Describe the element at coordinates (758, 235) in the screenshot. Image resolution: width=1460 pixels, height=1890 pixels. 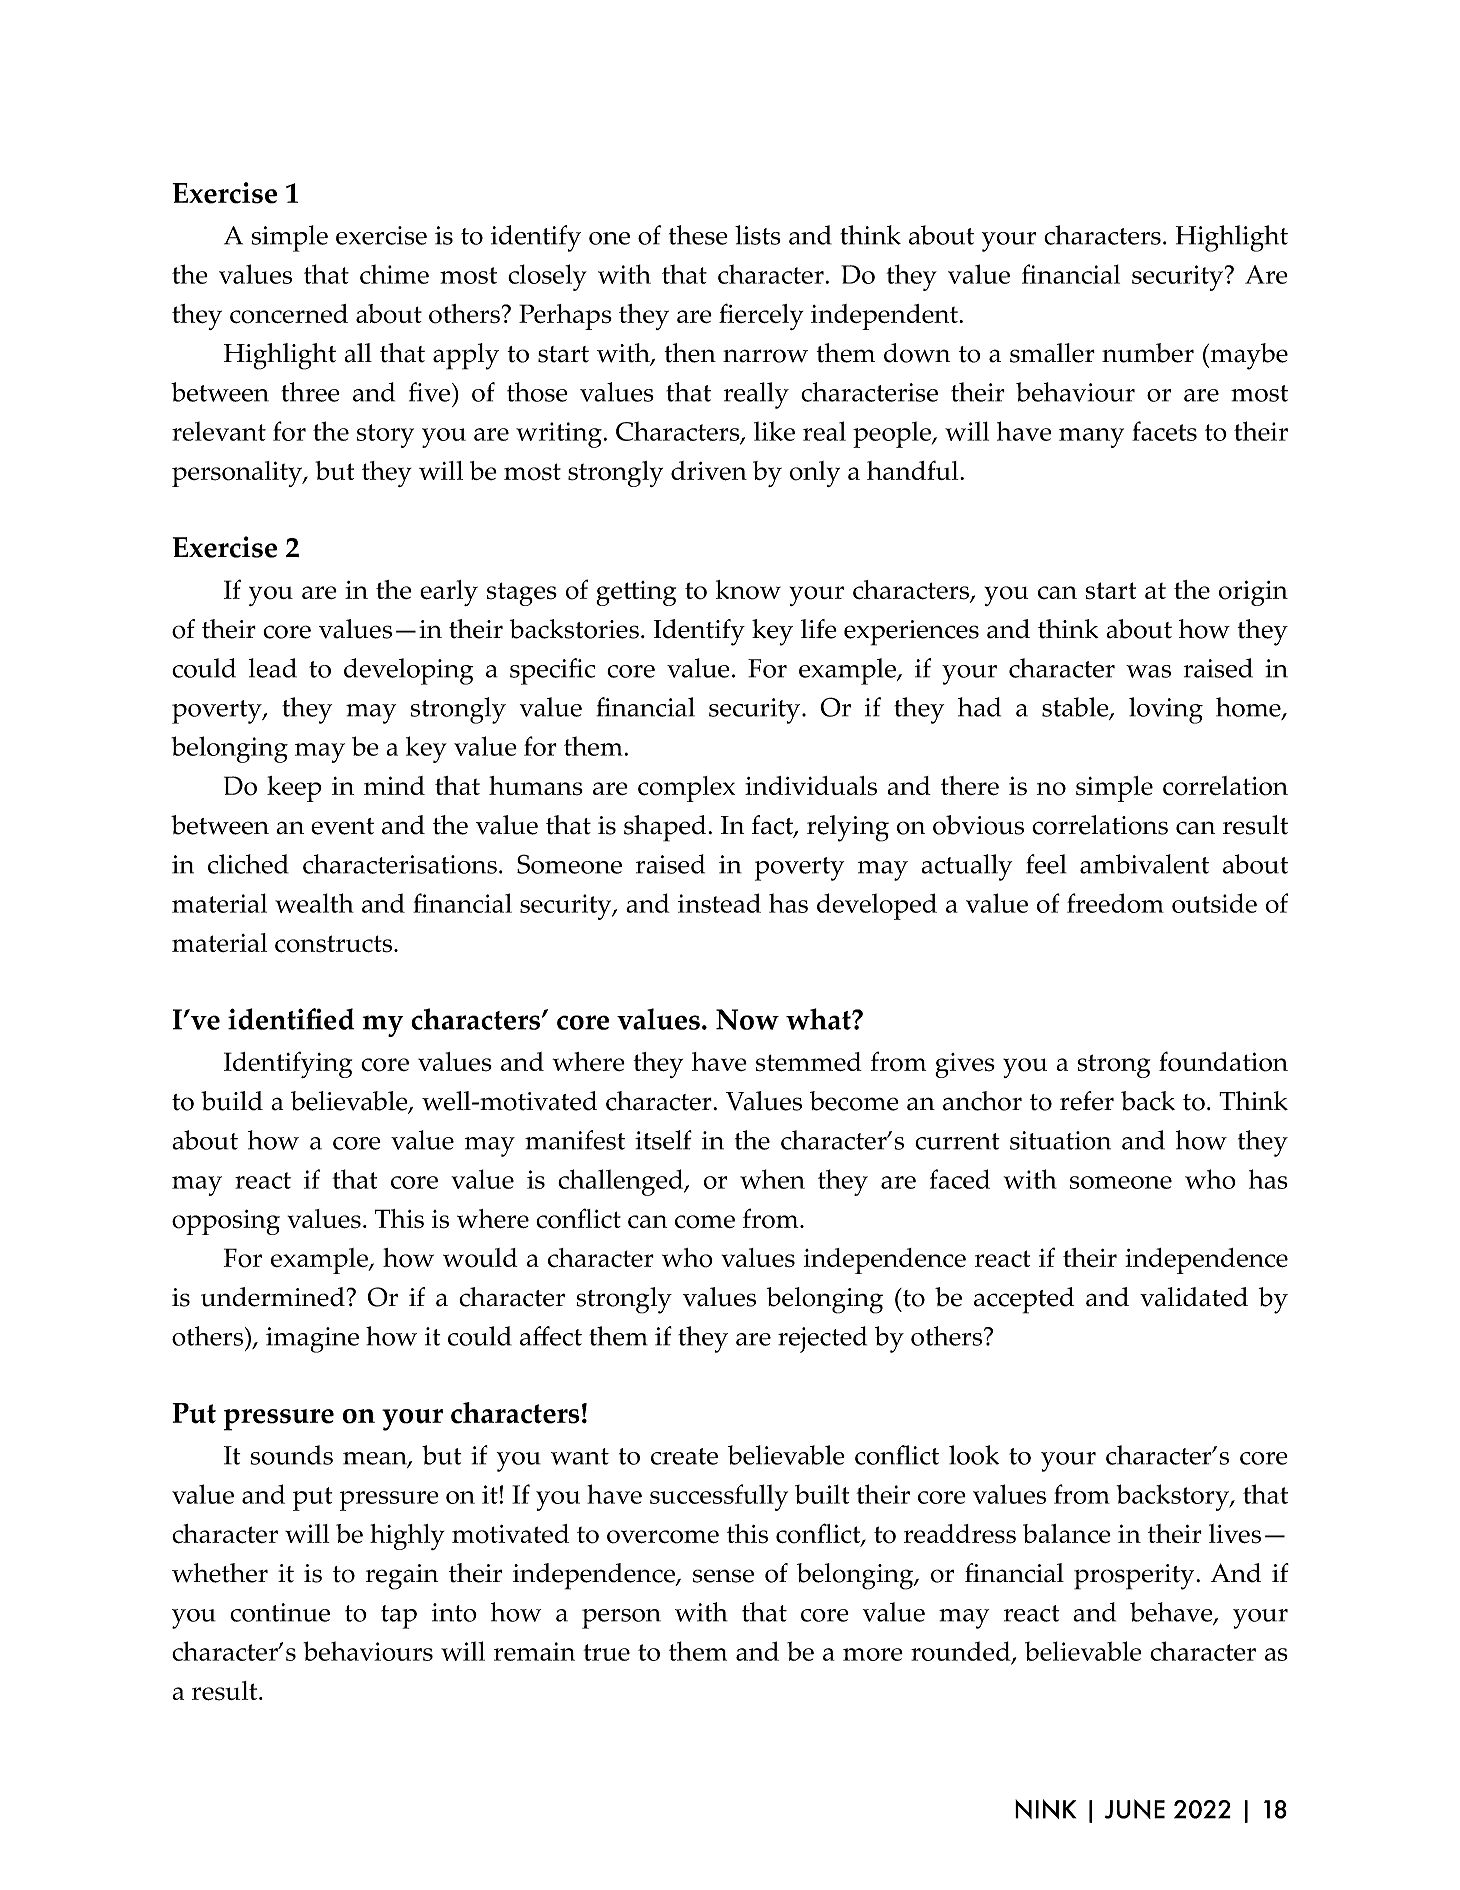
I see `lists` at that location.
